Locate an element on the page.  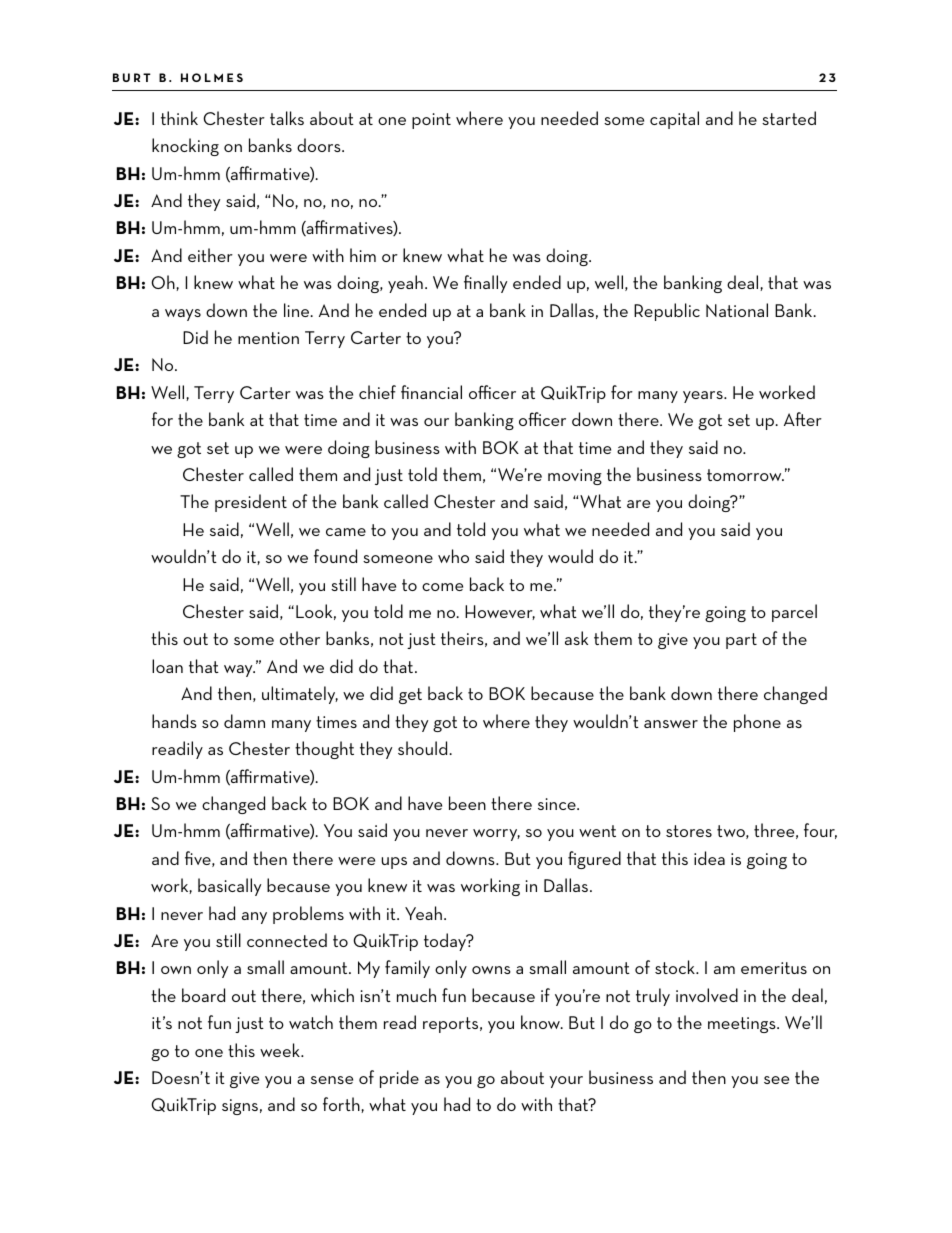
think is located at coordinates (179, 118).
